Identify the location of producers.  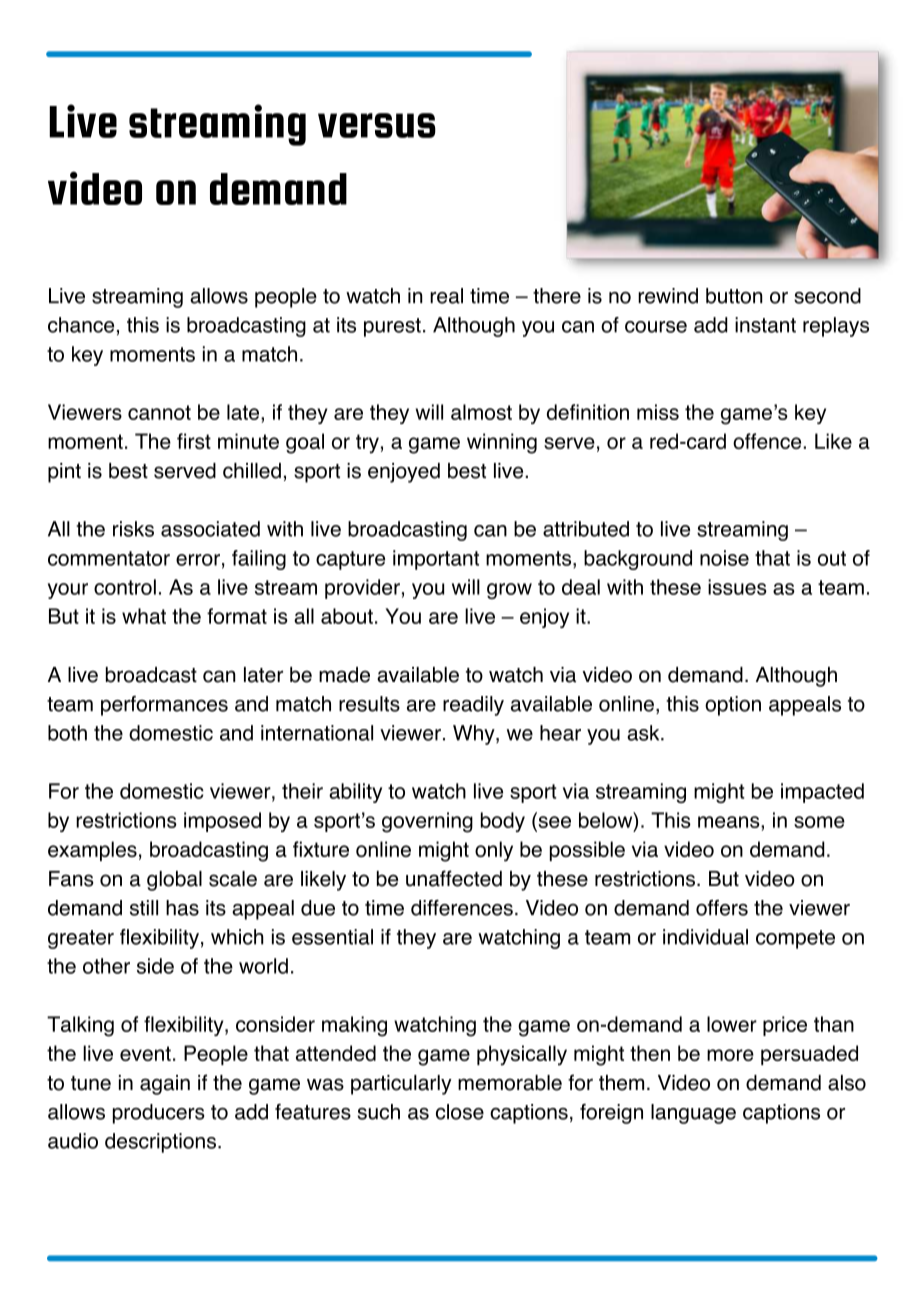
(159, 1114).
